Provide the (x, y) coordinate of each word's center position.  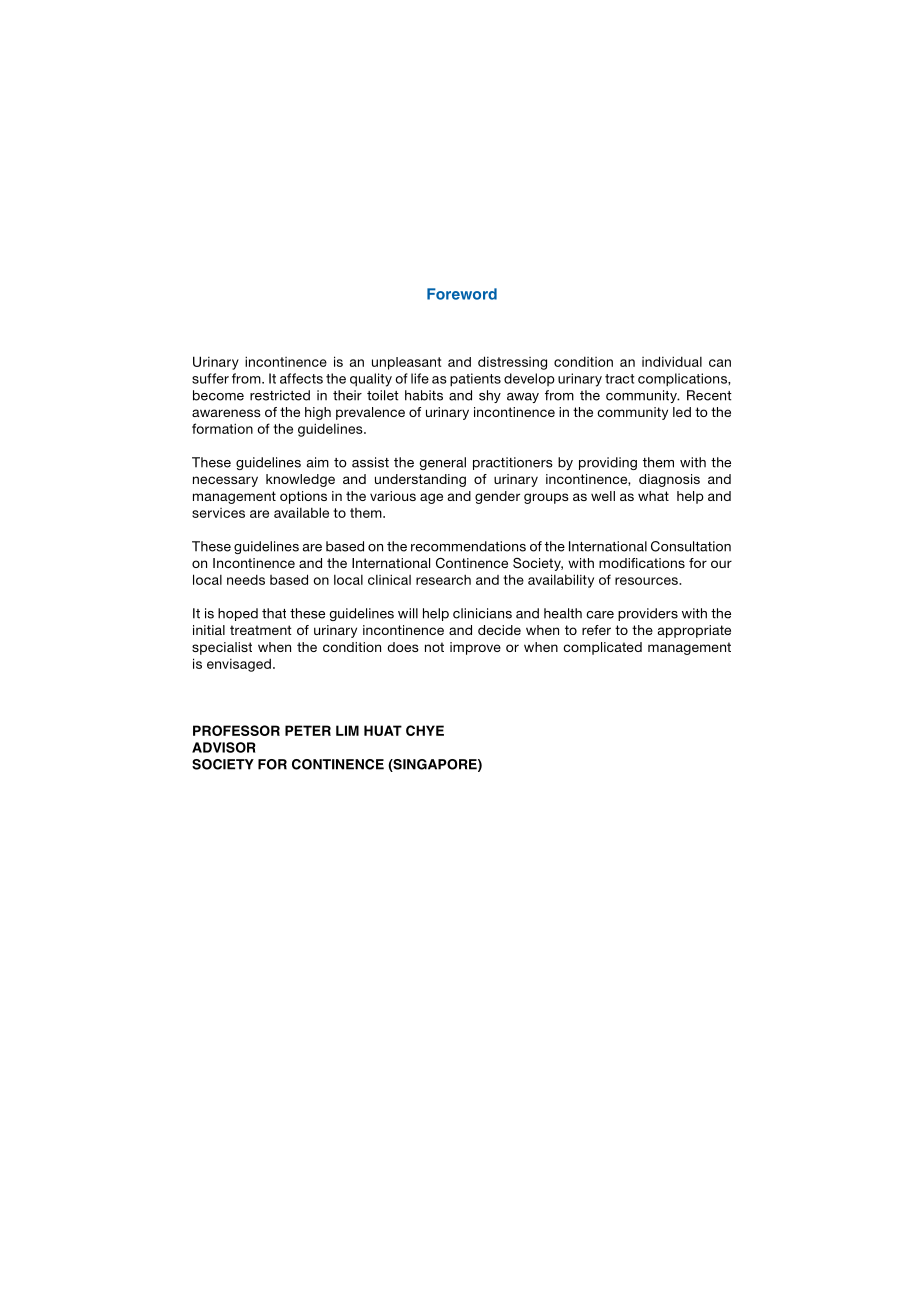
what (653, 496)
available (301, 512)
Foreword (462, 294)
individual (672, 361)
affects (301, 378)
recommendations (468, 546)
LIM (347, 730)
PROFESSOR (236, 730)
